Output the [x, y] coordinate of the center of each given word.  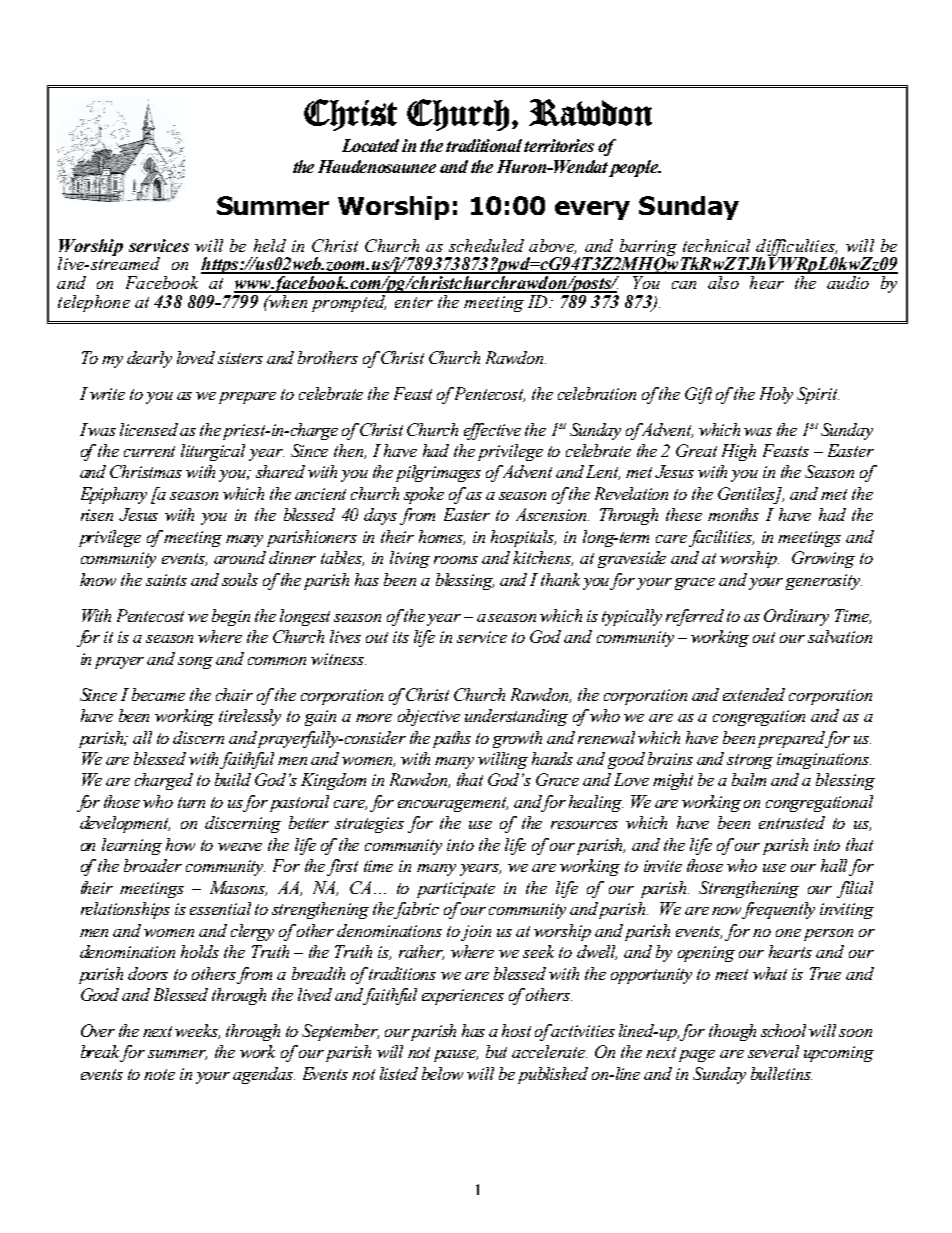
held [270, 245]
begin [231, 617]
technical [716, 245]
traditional [485, 145]
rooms [456, 560]
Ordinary [796, 617]
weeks [197, 1031]
